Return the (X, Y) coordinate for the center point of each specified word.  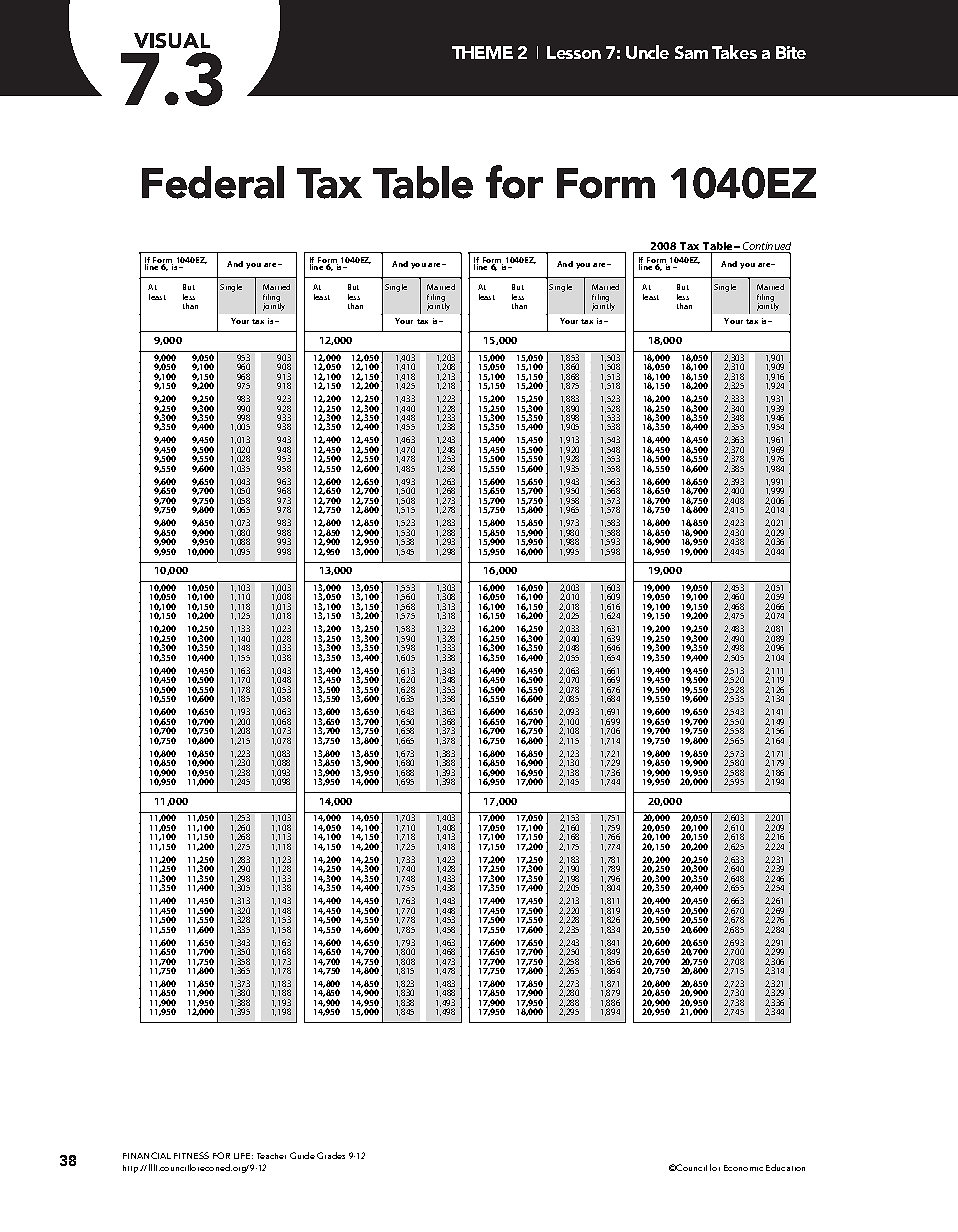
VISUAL (172, 40)
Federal (213, 182)
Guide (302, 1155)
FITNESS (191, 1155)
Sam (691, 52)
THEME (482, 52)
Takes (734, 52)
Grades (331, 1155)
